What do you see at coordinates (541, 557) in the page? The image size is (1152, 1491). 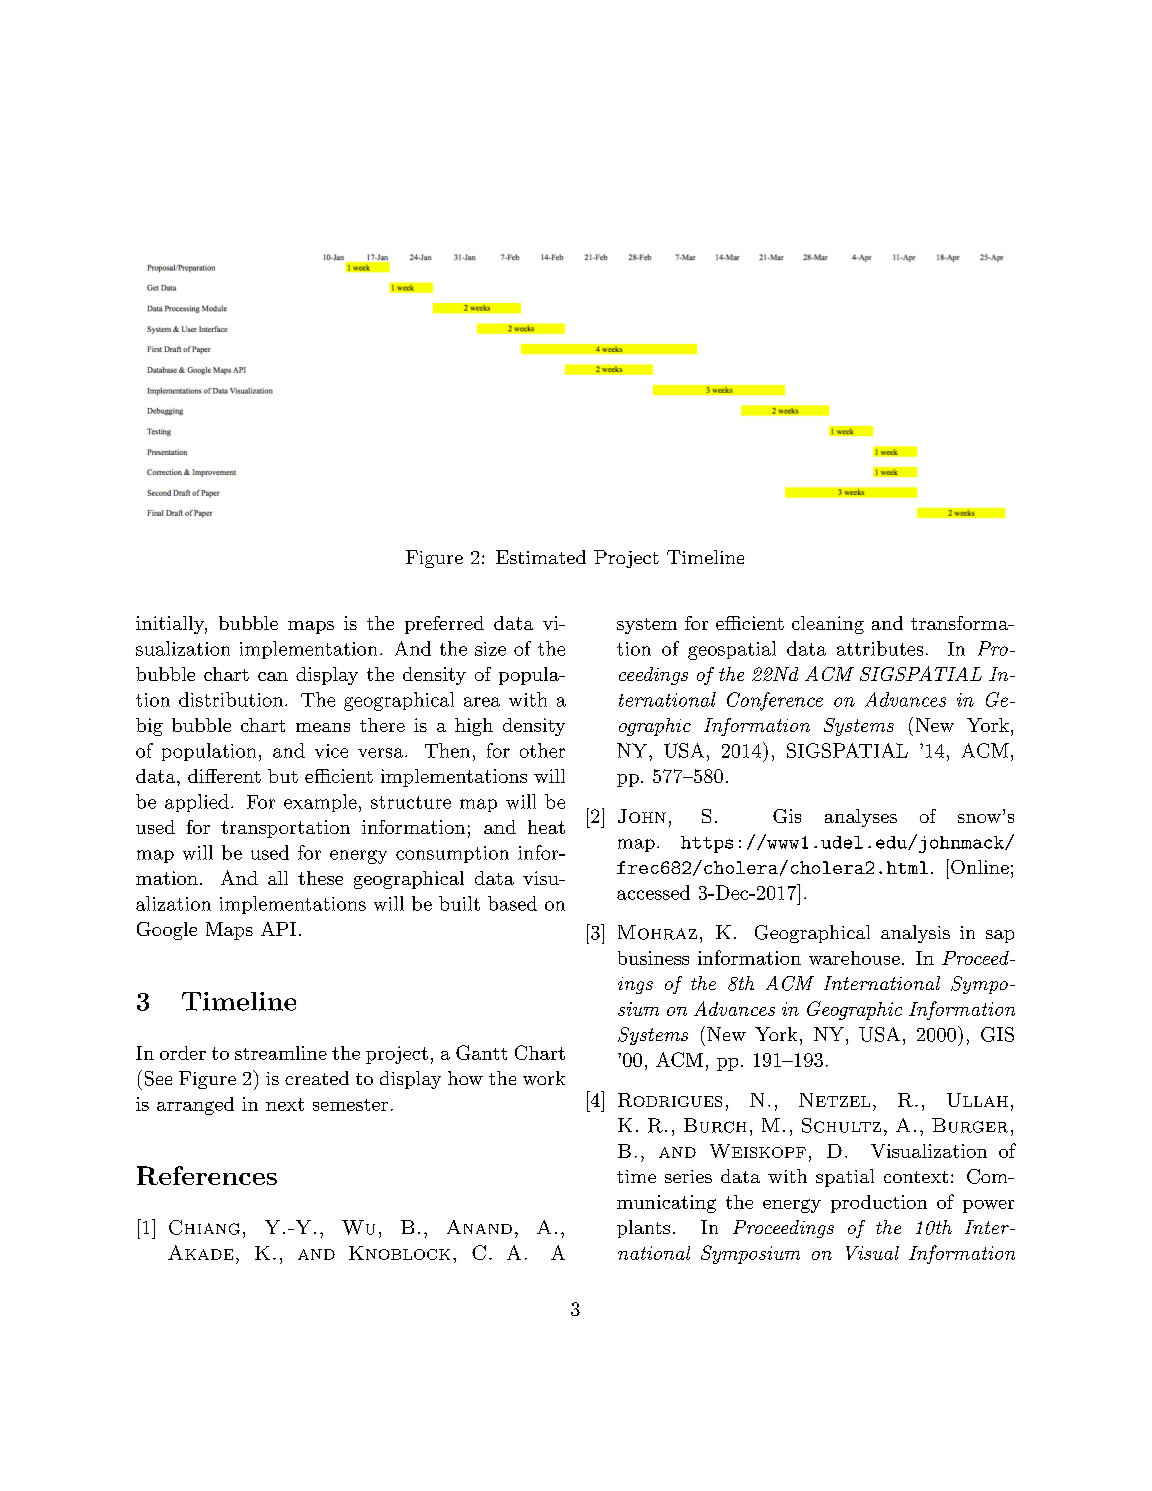 I see `Estimated` at bounding box center [541, 557].
